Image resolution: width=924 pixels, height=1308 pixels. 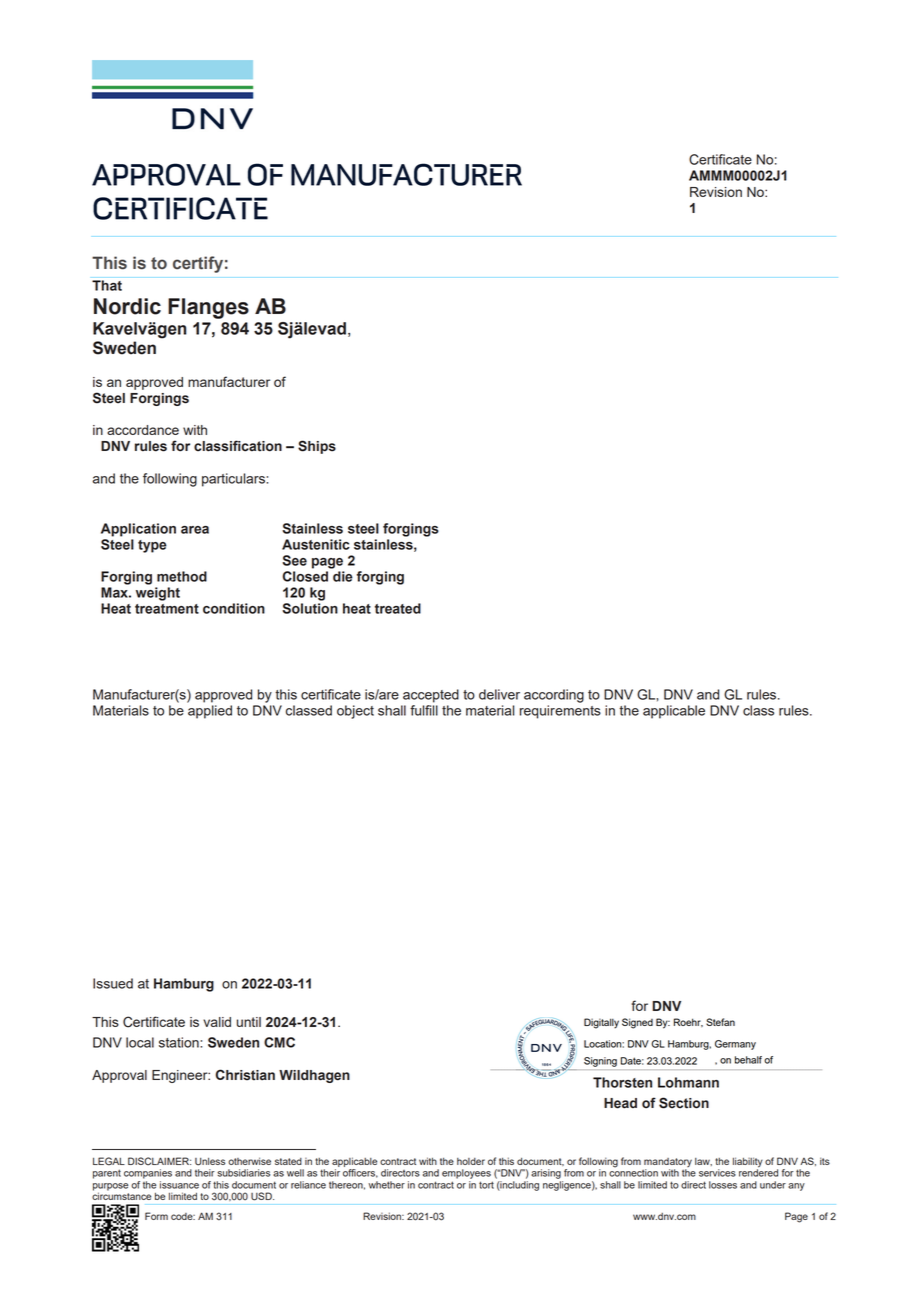 I want to click on Austenitic, so click(x=316, y=544).
